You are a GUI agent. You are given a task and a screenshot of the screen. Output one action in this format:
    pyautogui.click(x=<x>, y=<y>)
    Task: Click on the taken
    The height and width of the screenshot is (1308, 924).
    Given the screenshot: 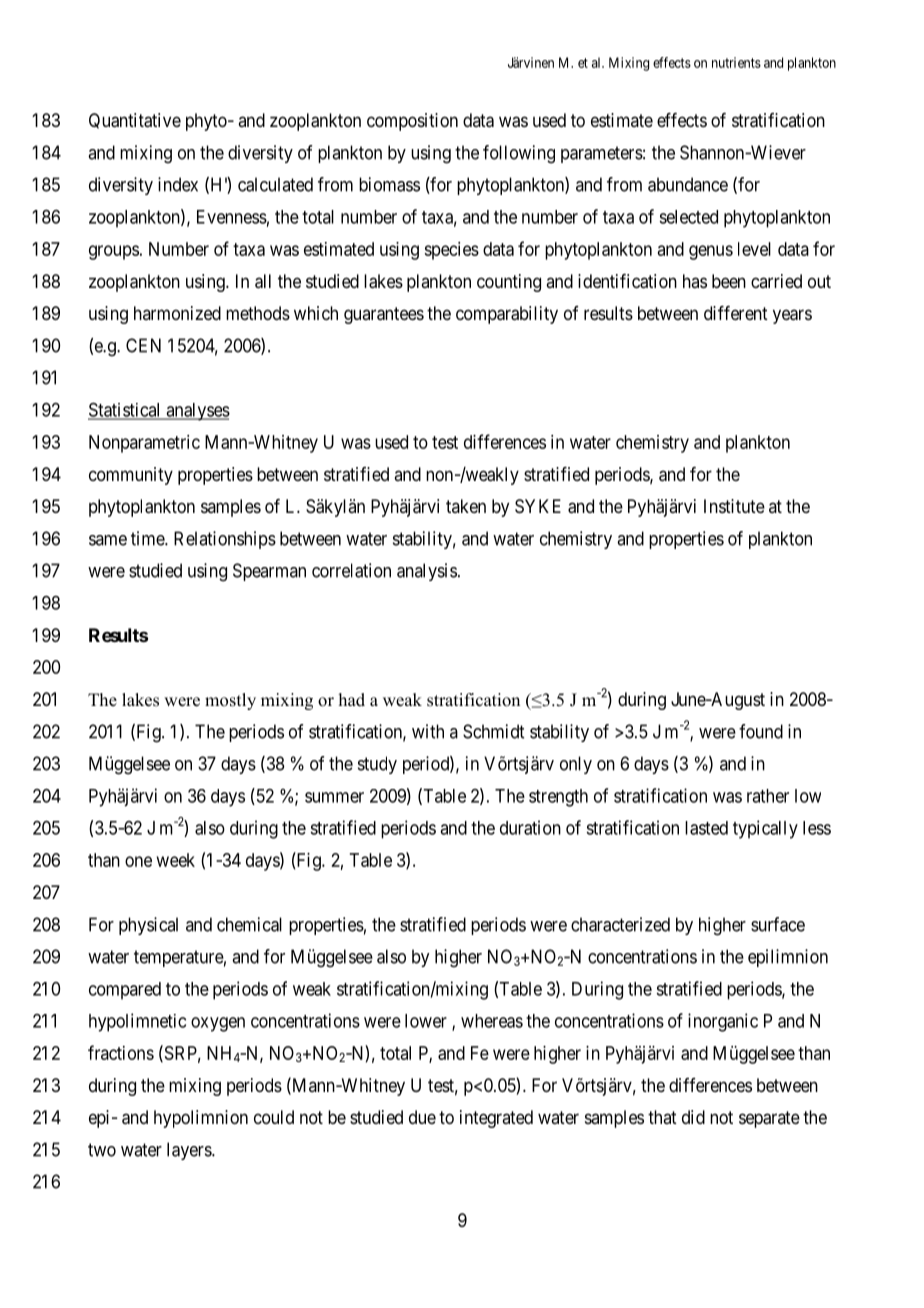 What is the action you would take?
    pyautogui.click(x=466, y=506)
